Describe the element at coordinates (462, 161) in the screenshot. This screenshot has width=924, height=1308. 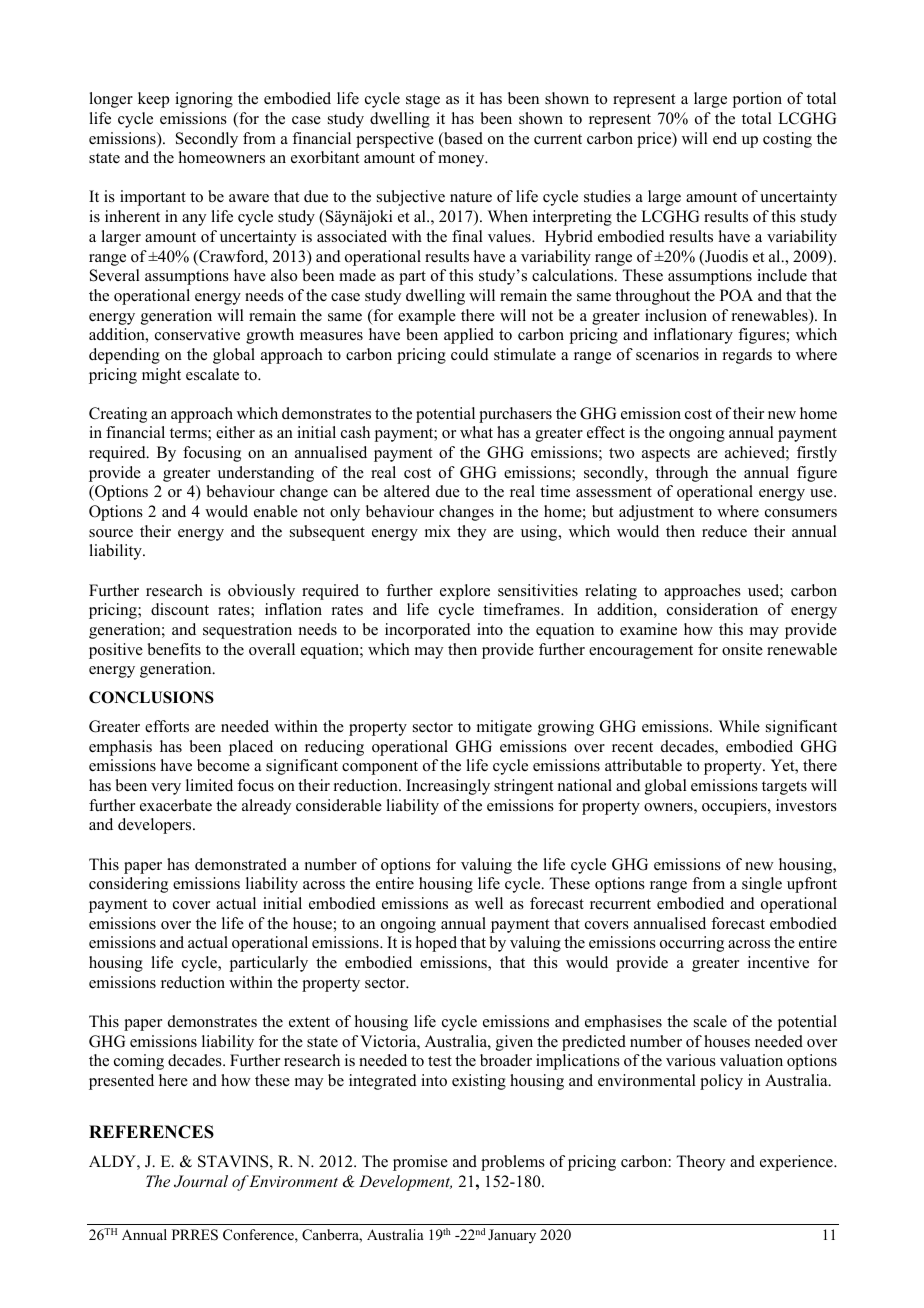
I see `money` at that location.
